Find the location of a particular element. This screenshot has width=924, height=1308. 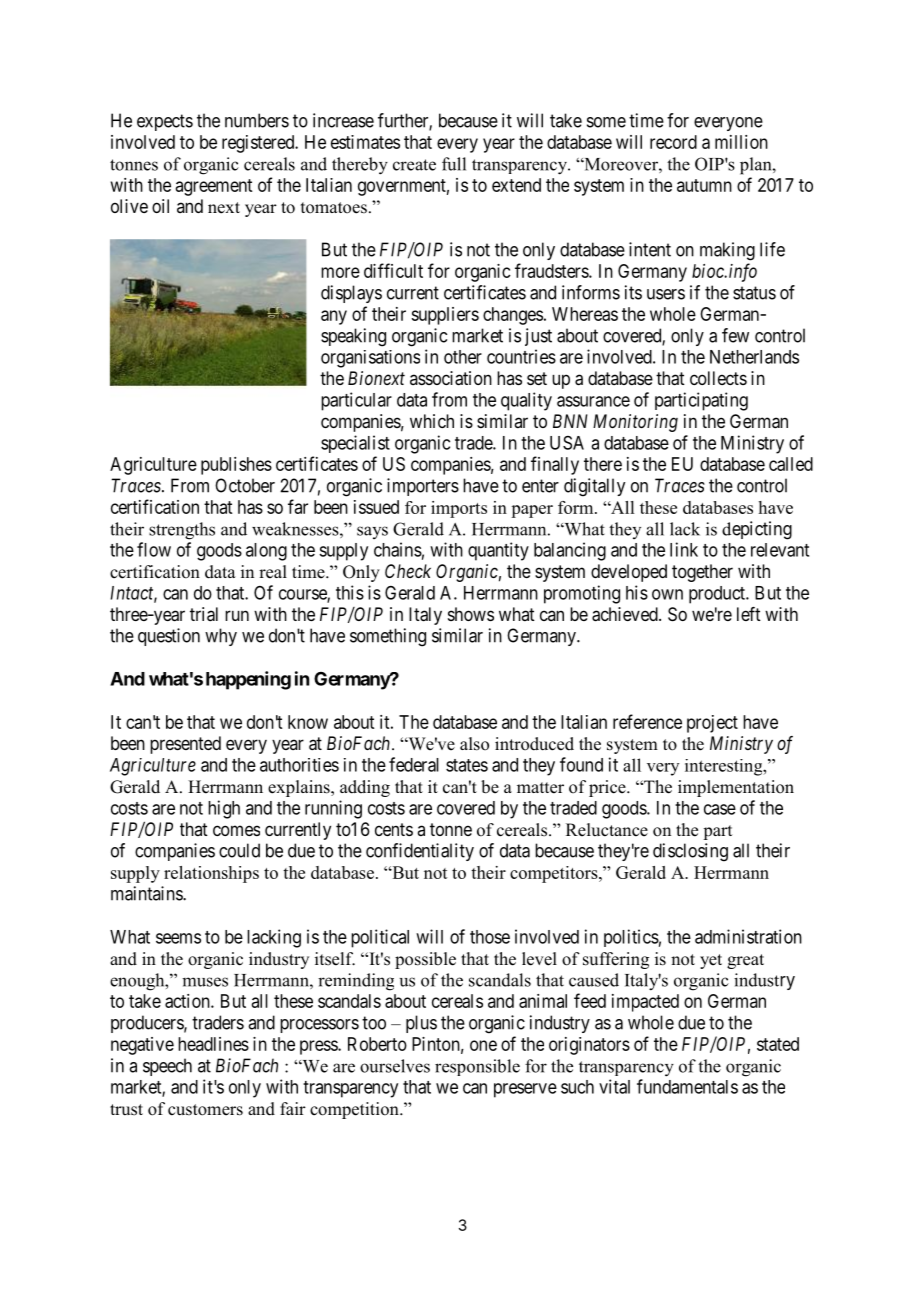

association is located at coordinates (451, 378).
